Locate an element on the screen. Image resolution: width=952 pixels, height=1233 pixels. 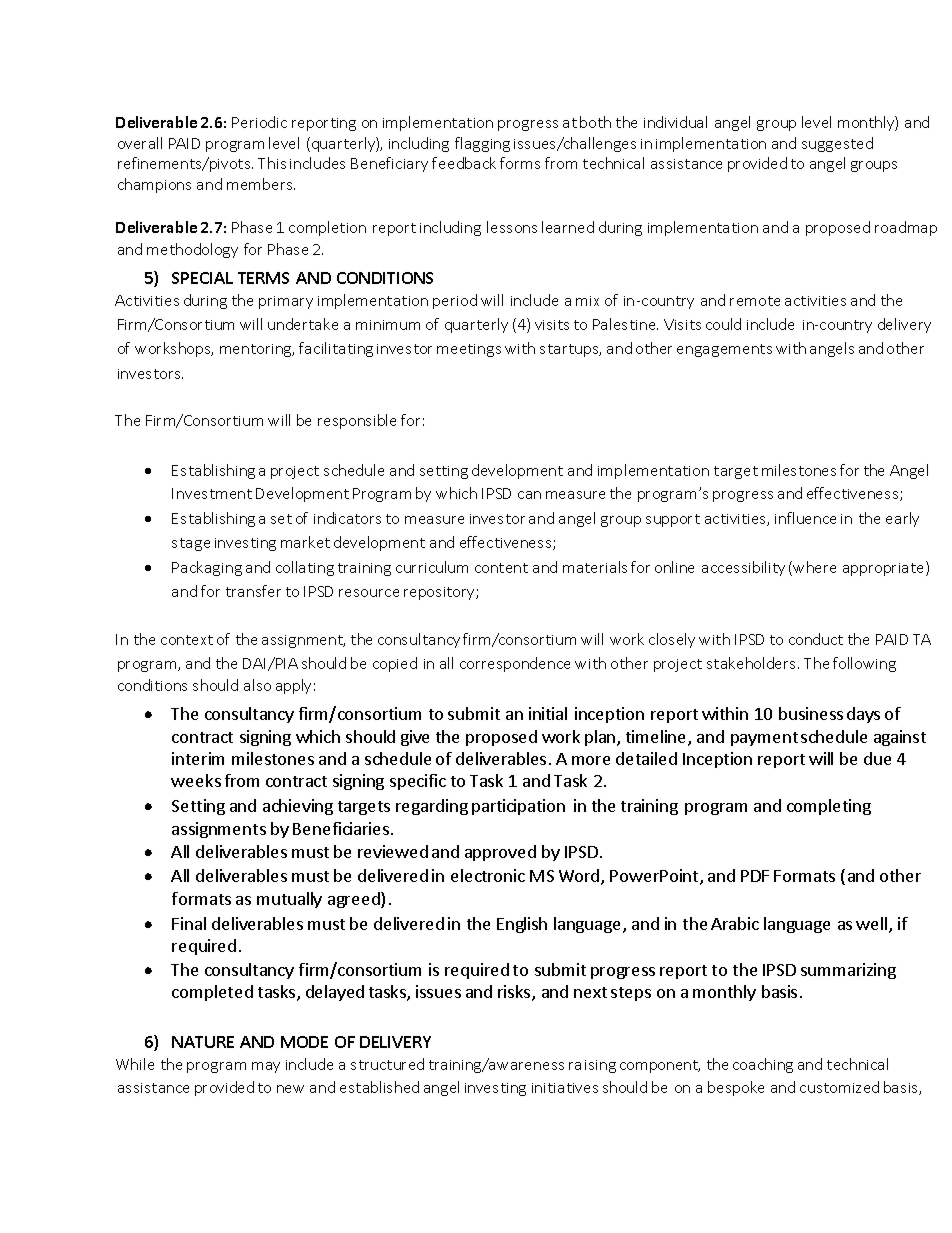
NATURE is located at coordinates (203, 1042).
